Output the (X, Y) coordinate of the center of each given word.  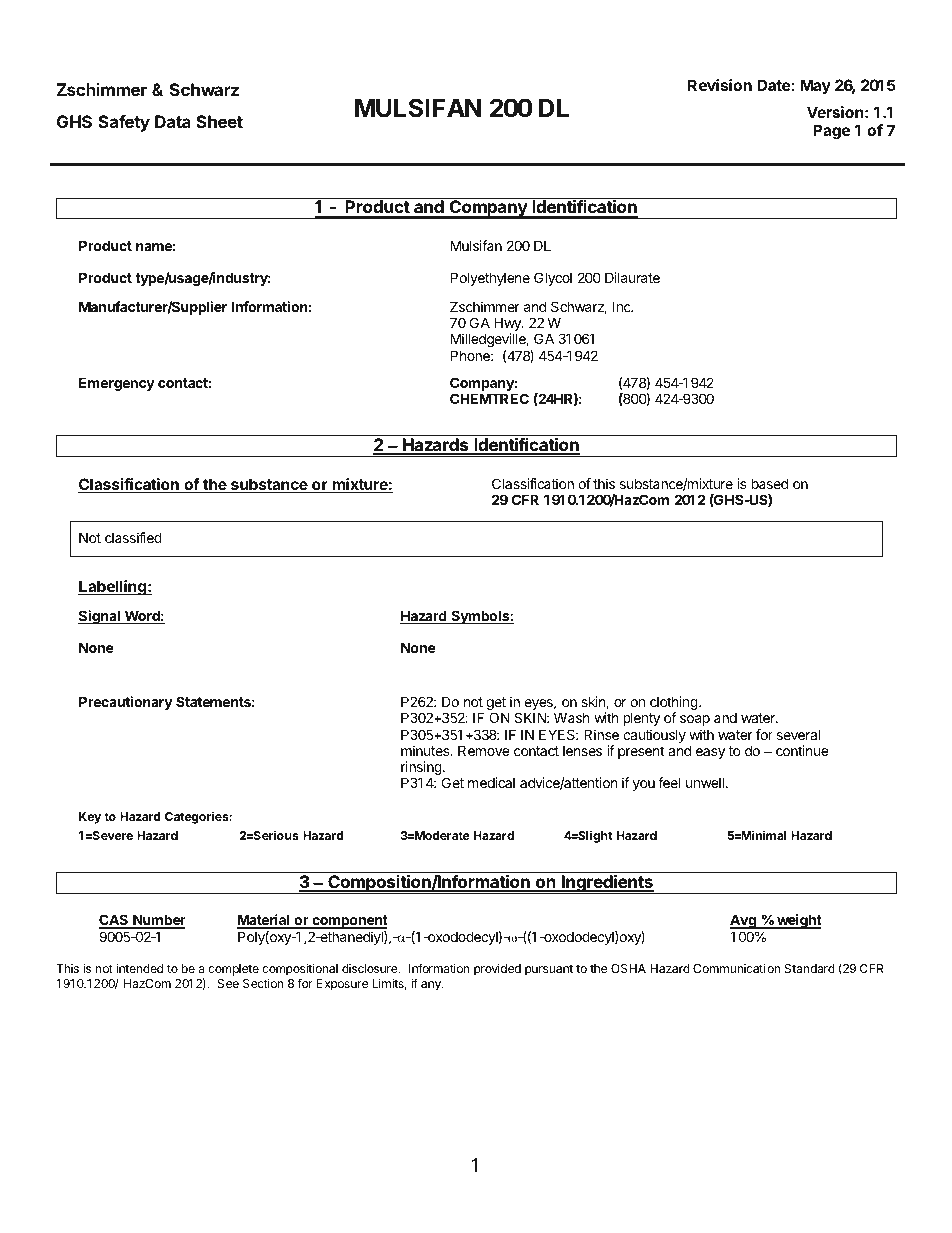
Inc (622, 306)
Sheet (219, 121)
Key (90, 818)
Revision (720, 85)
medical (491, 782)
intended (140, 968)
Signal (100, 617)
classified (133, 537)
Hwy (508, 325)
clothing (674, 704)
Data (173, 121)
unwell (705, 782)
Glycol (553, 279)
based (770, 483)
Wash (572, 717)
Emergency (117, 384)
